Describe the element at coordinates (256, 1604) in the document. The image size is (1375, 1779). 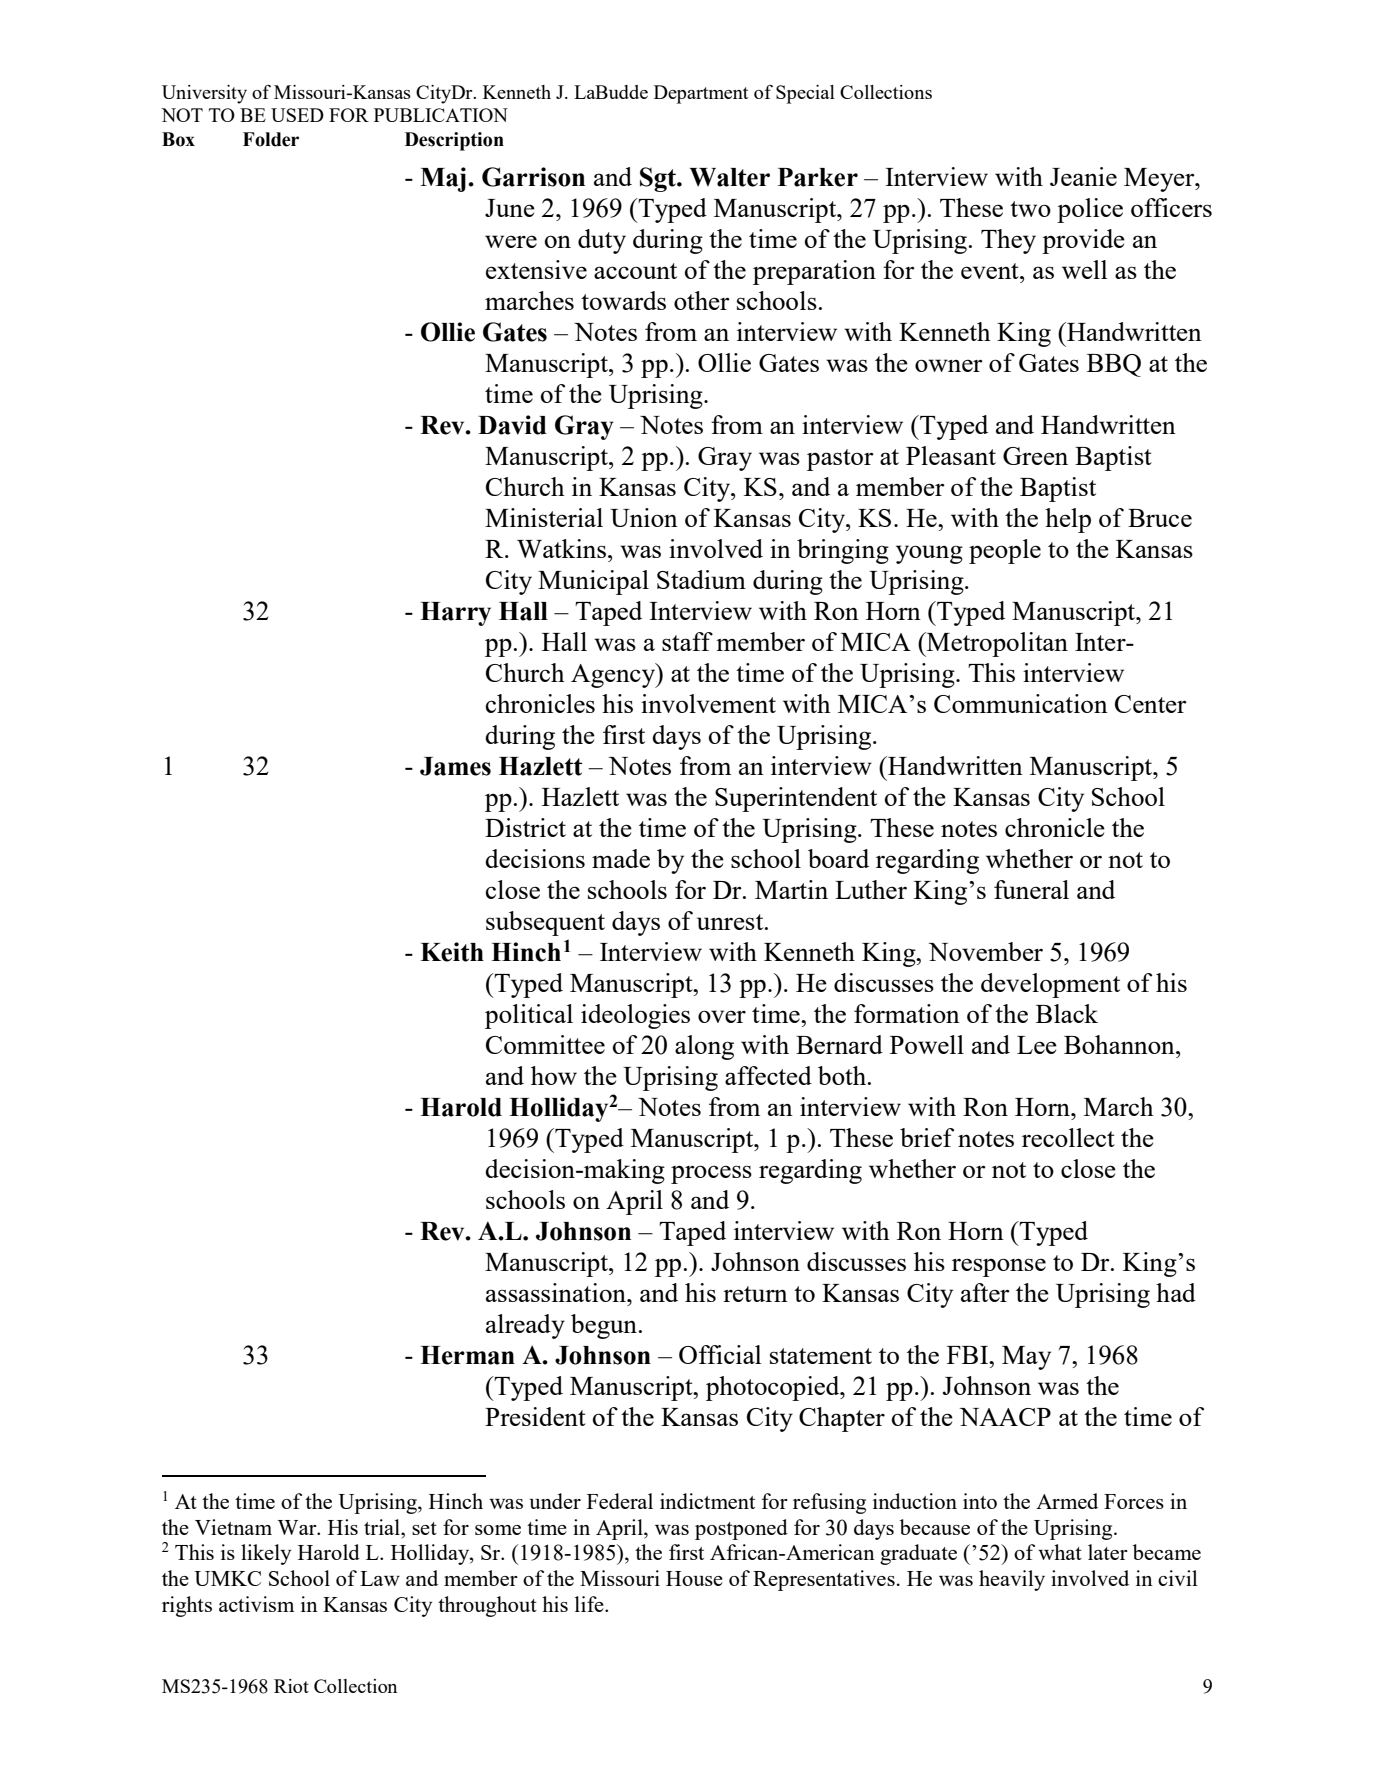
I see `activism` at that location.
